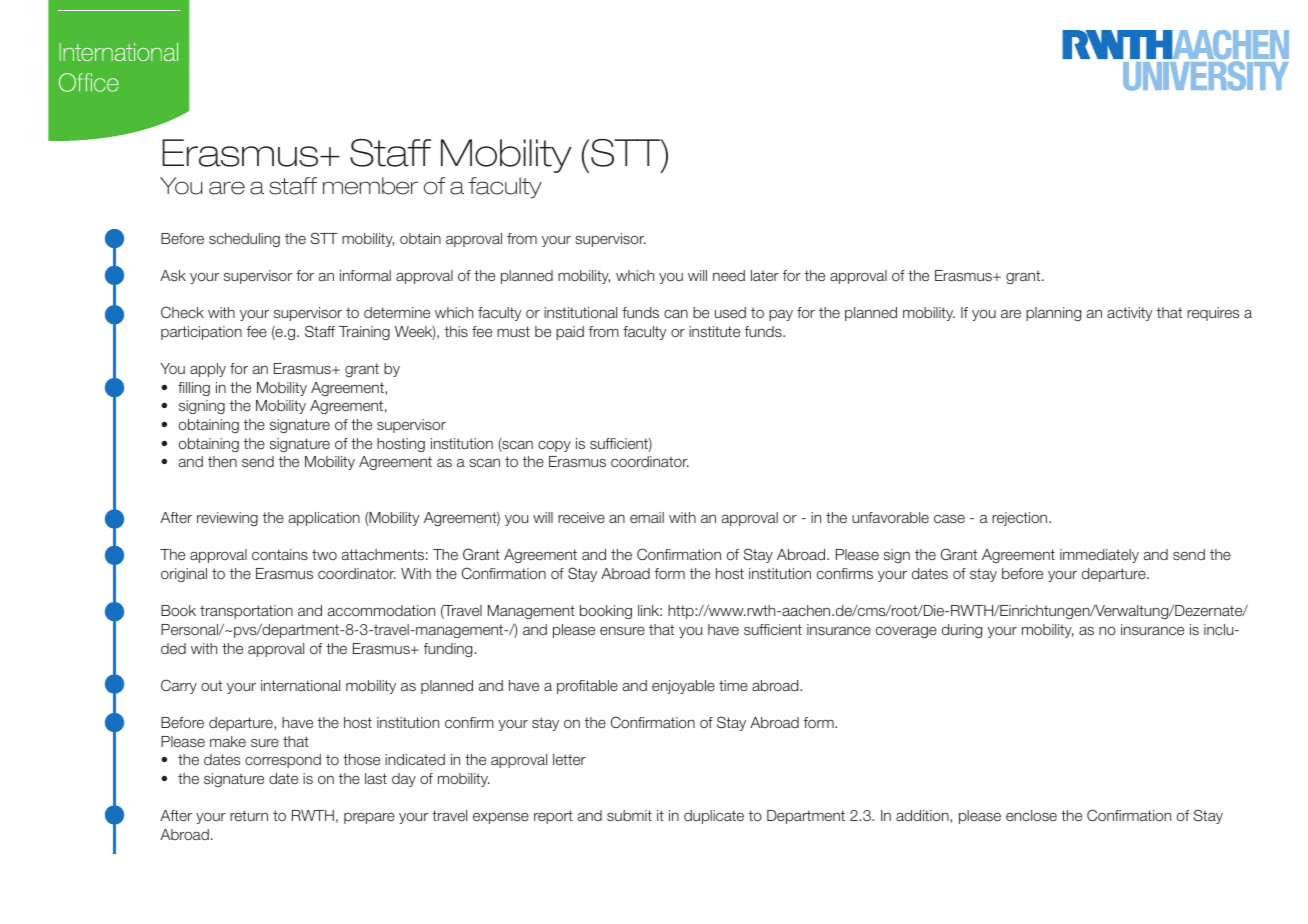  What do you see at coordinates (1099, 556) in the screenshot?
I see `immediately` at bounding box center [1099, 556].
